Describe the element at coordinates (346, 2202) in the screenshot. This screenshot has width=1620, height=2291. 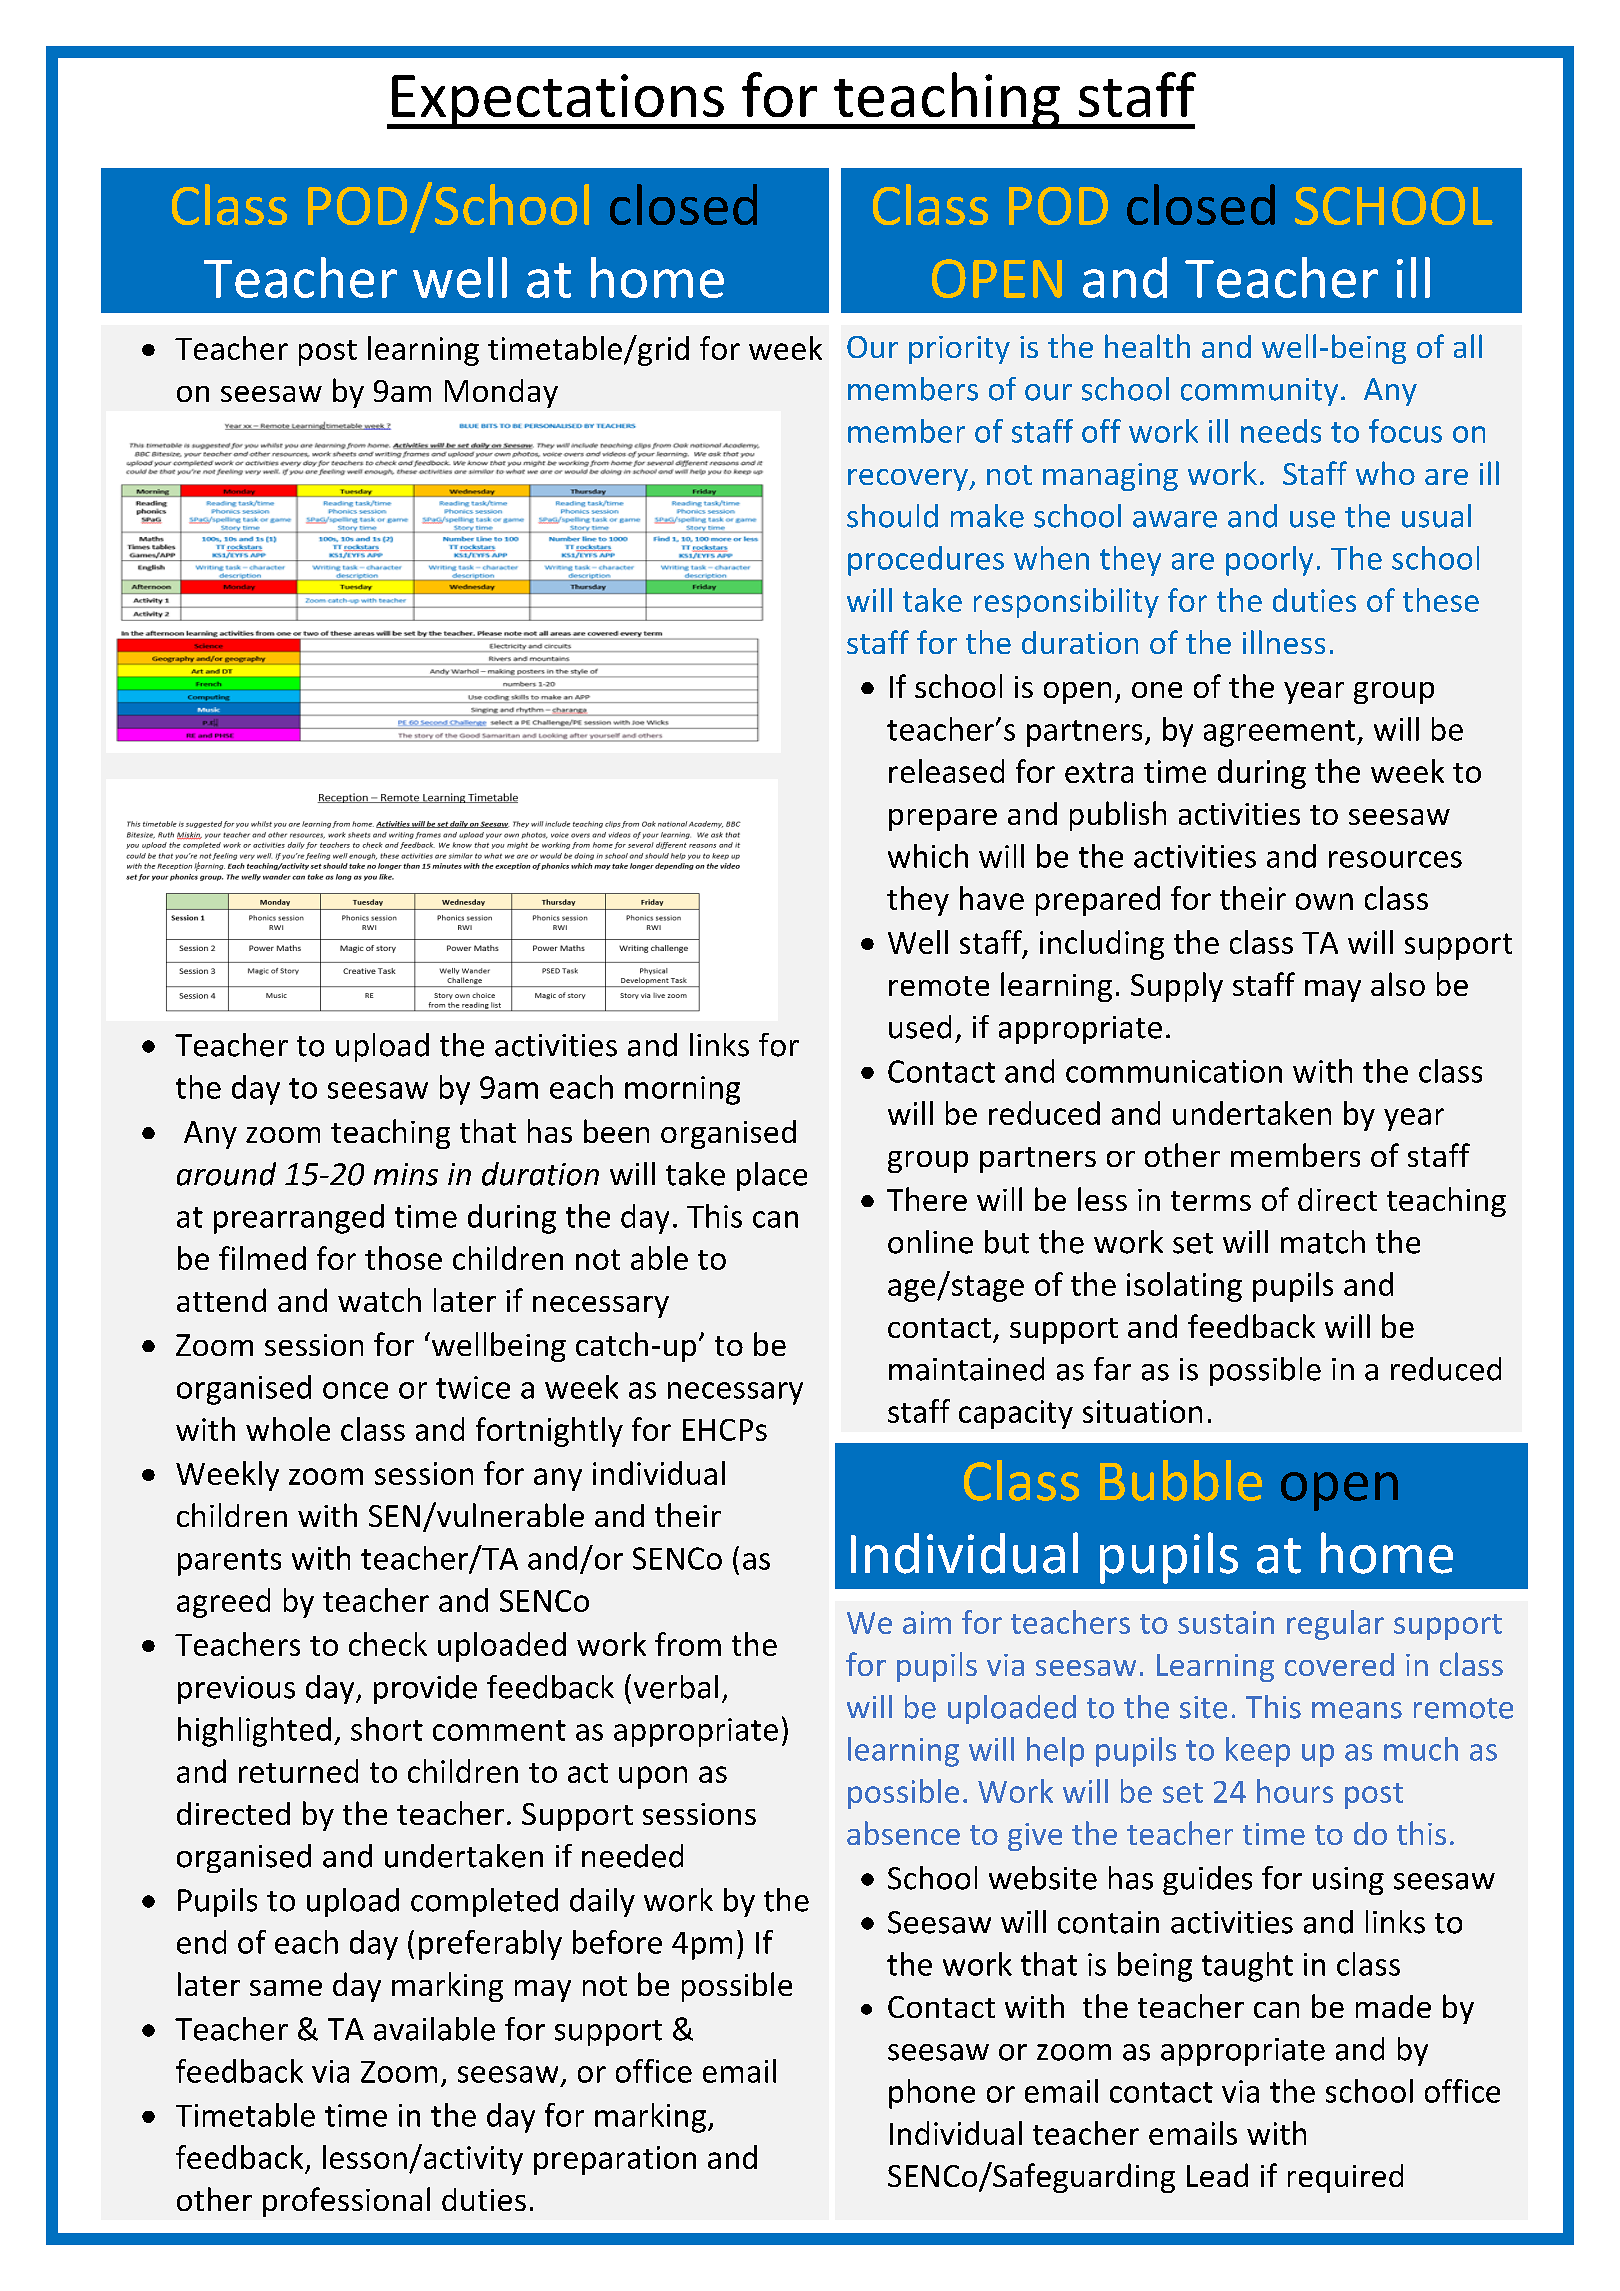
I see `professional` at that location.
